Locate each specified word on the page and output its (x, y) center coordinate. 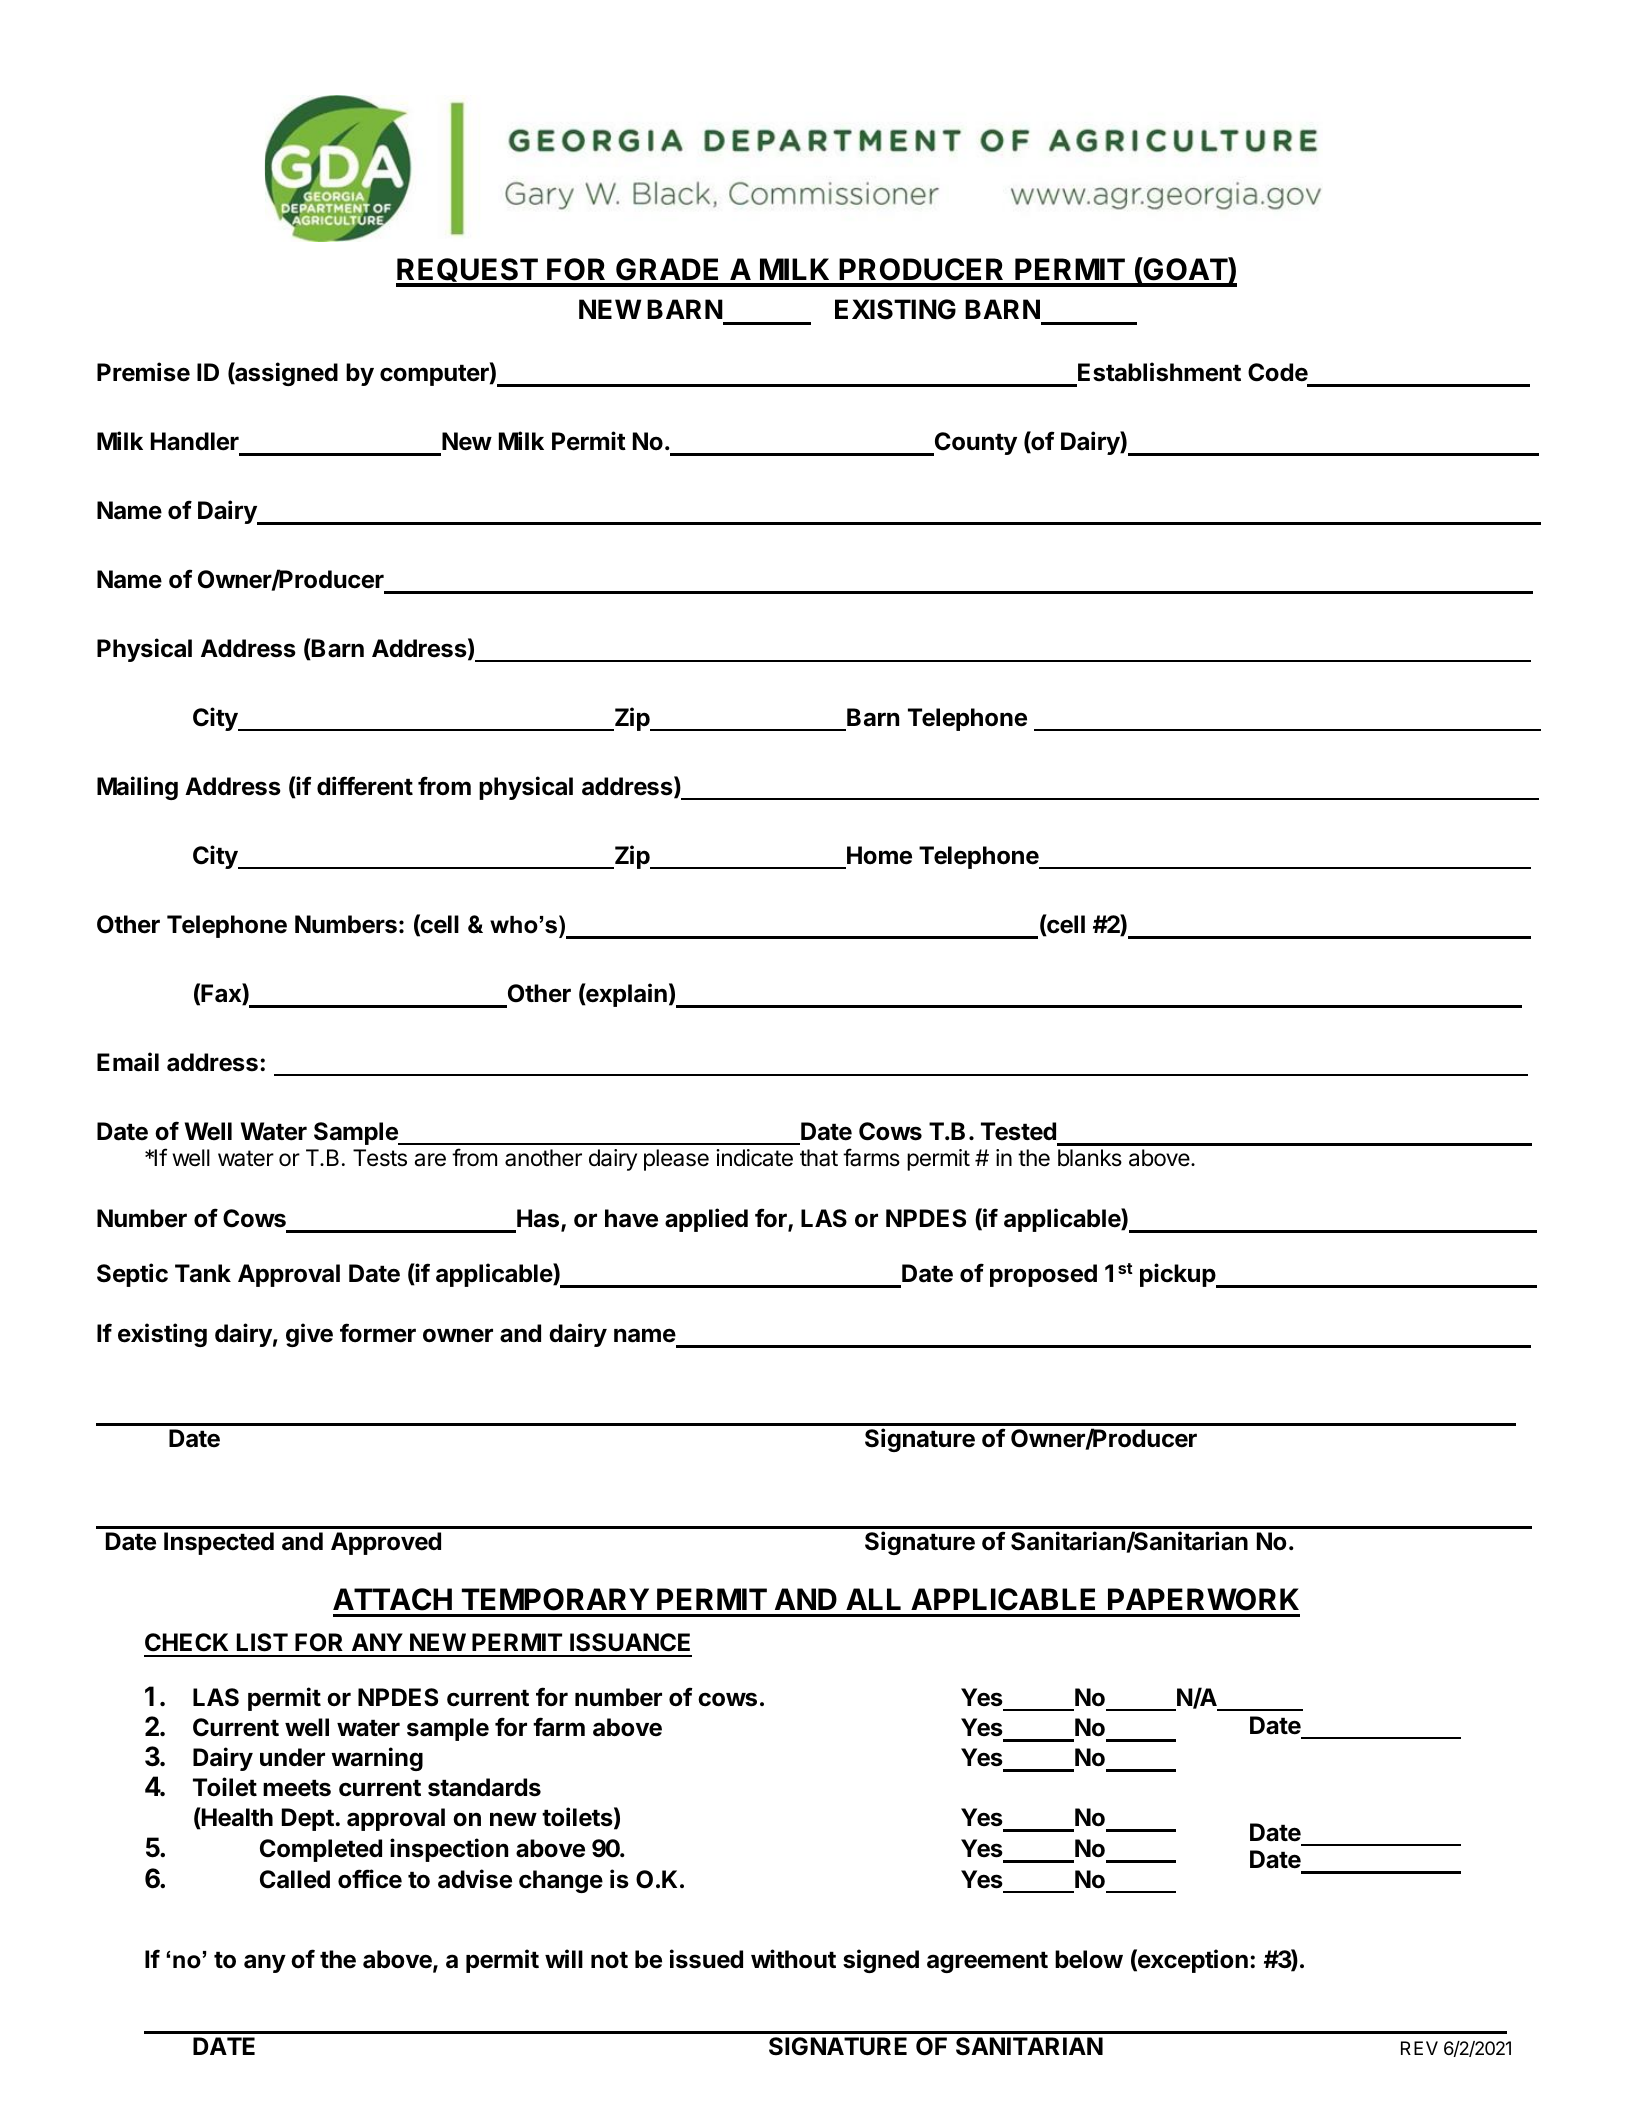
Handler (195, 441)
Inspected (219, 1543)
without (793, 1959)
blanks (1090, 1158)
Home (879, 855)
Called (295, 1879)
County (975, 444)
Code (1278, 374)
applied (706, 1220)
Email (128, 1062)
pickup (1179, 1275)
